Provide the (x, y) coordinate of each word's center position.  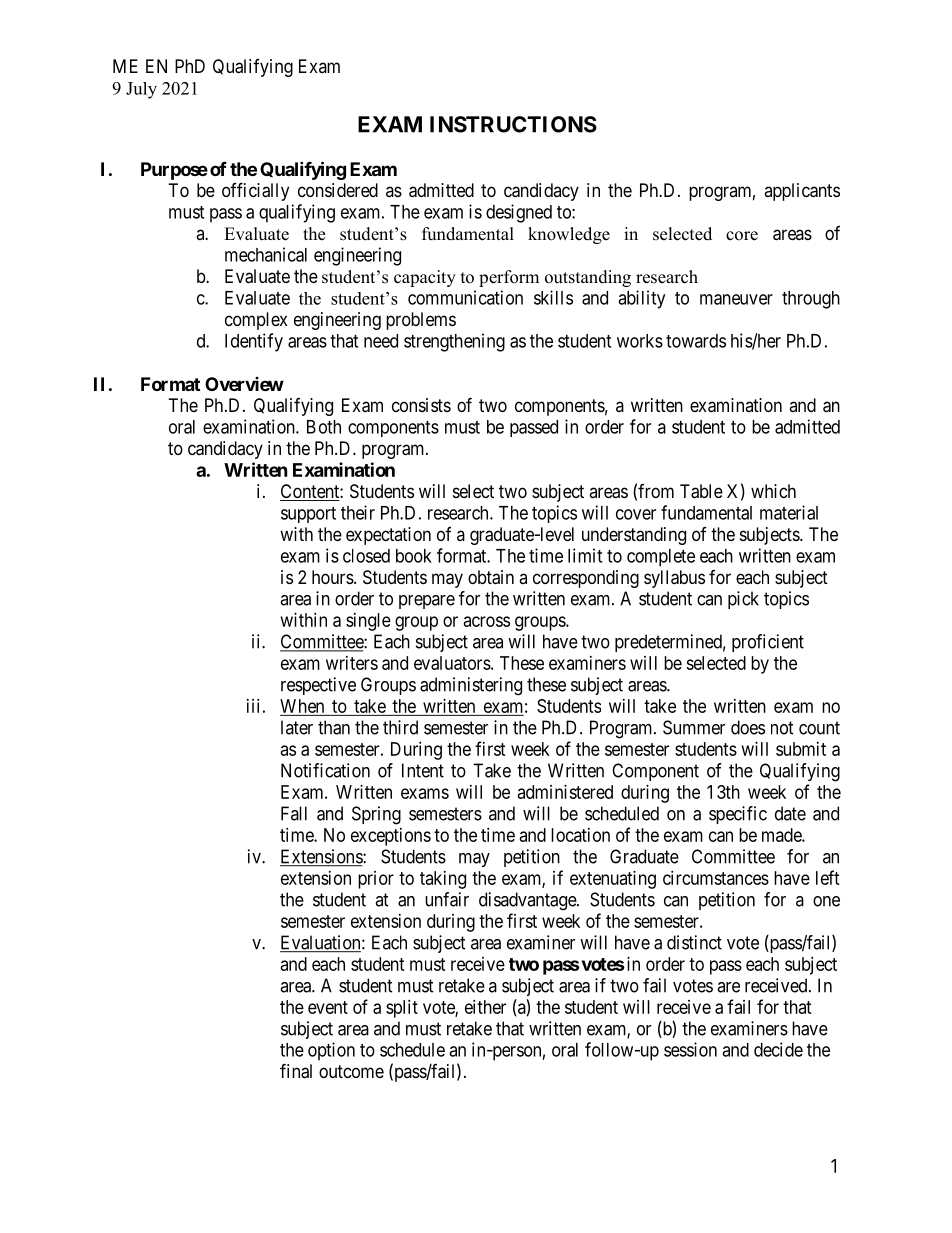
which (773, 491)
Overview (244, 384)
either (485, 1007)
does (748, 727)
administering (471, 686)
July (141, 90)
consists (421, 405)
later (297, 727)
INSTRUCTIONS (513, 124)
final (296, 1071)
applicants (802, 192)
